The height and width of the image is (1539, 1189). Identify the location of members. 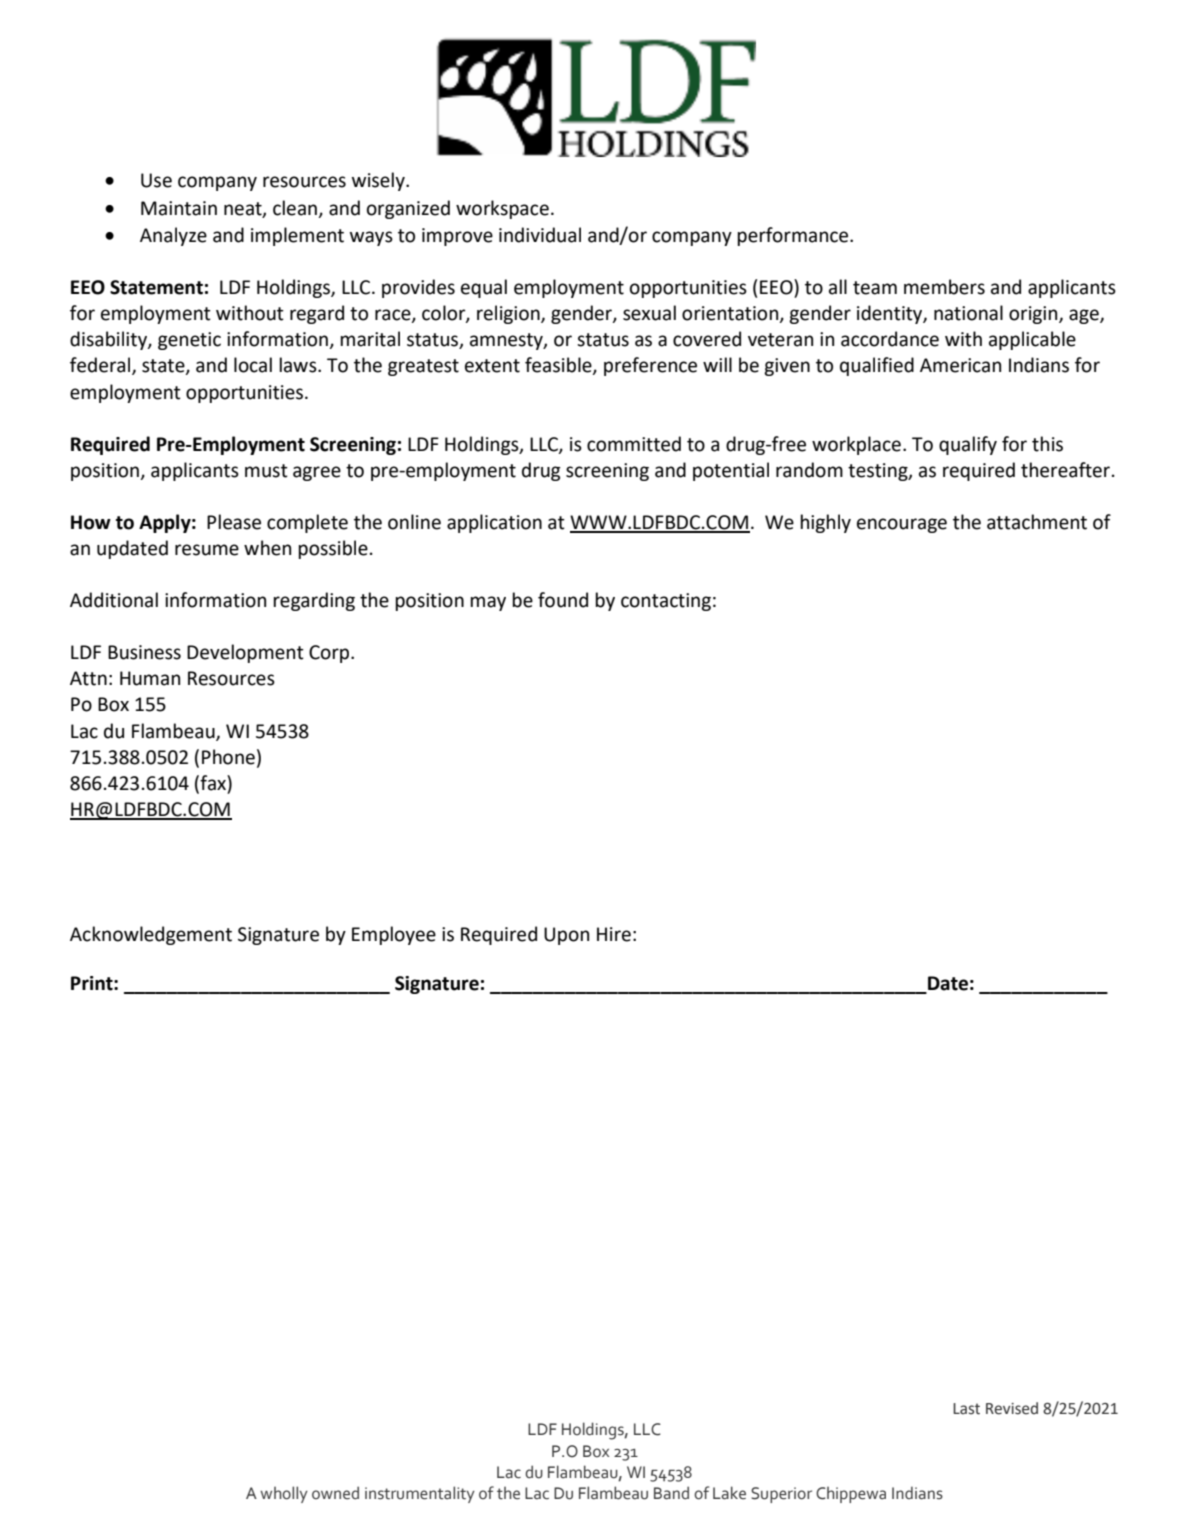
(944, 287).
